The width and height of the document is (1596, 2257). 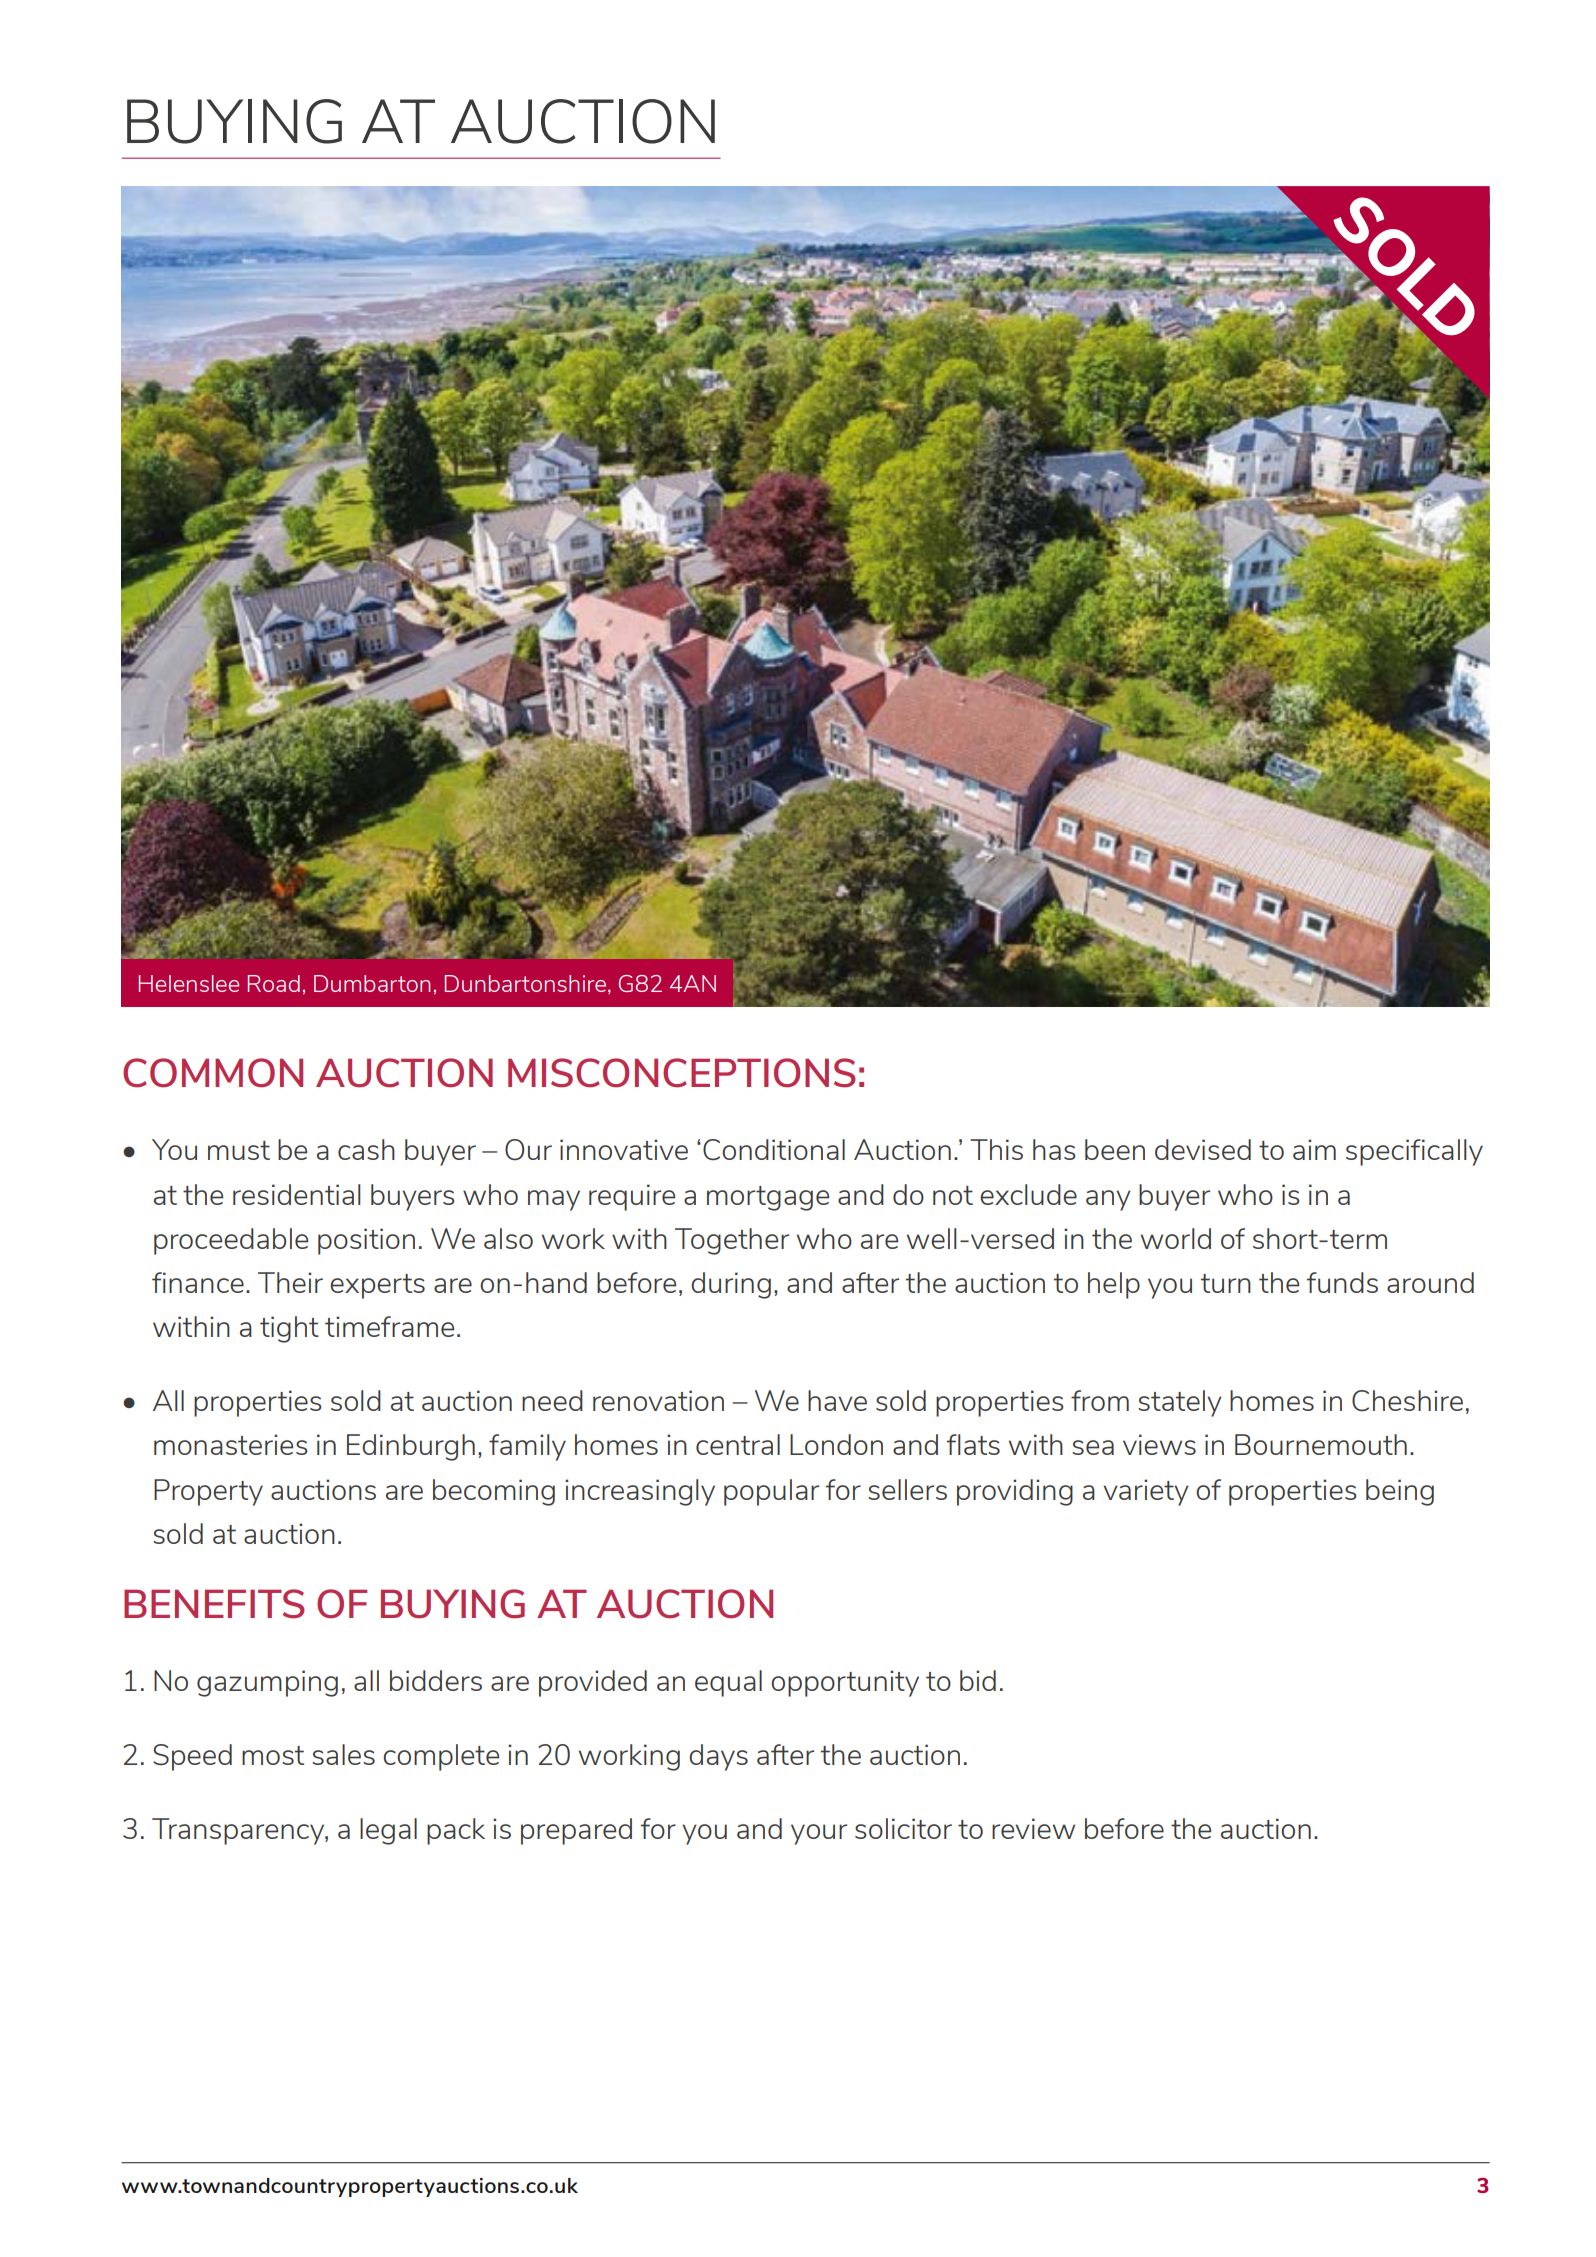 I want to click on popular, so click(x=771, y=1492).
